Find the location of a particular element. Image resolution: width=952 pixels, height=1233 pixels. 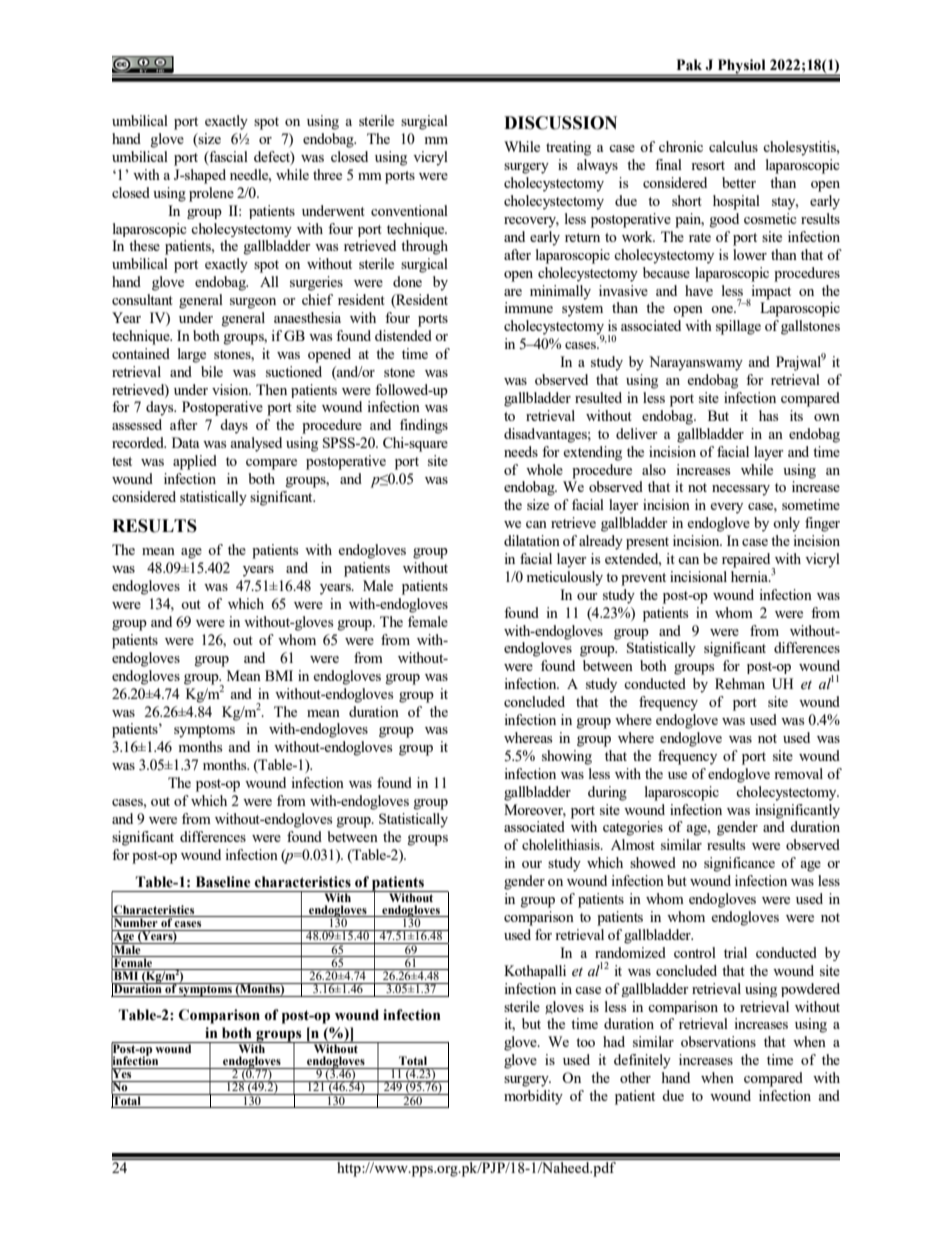

three is located at coordinates (327, 174).
